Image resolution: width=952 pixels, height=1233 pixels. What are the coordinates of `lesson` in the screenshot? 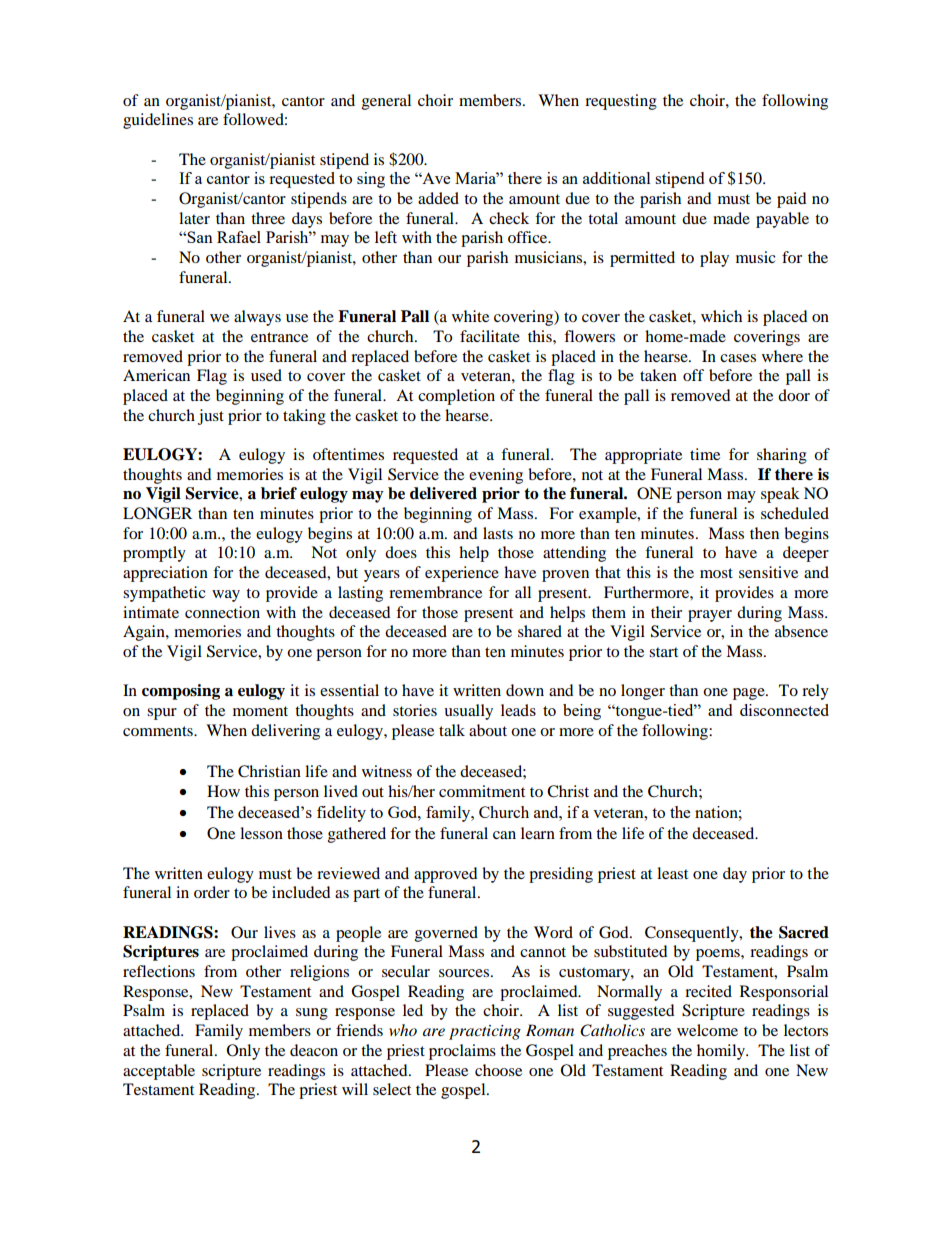 It's located at (261, 833).
